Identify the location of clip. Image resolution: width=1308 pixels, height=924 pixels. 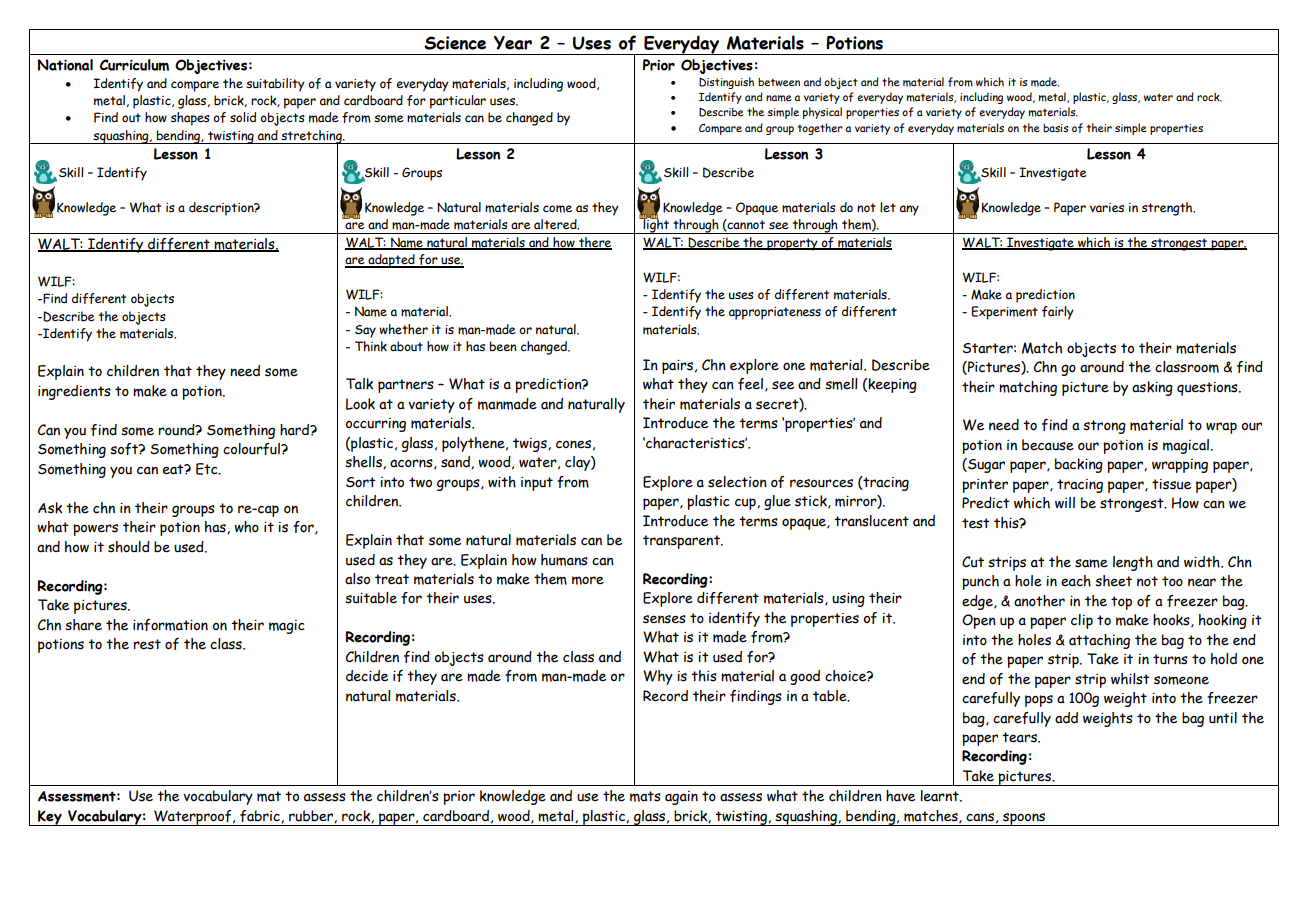
(1082, 621).
